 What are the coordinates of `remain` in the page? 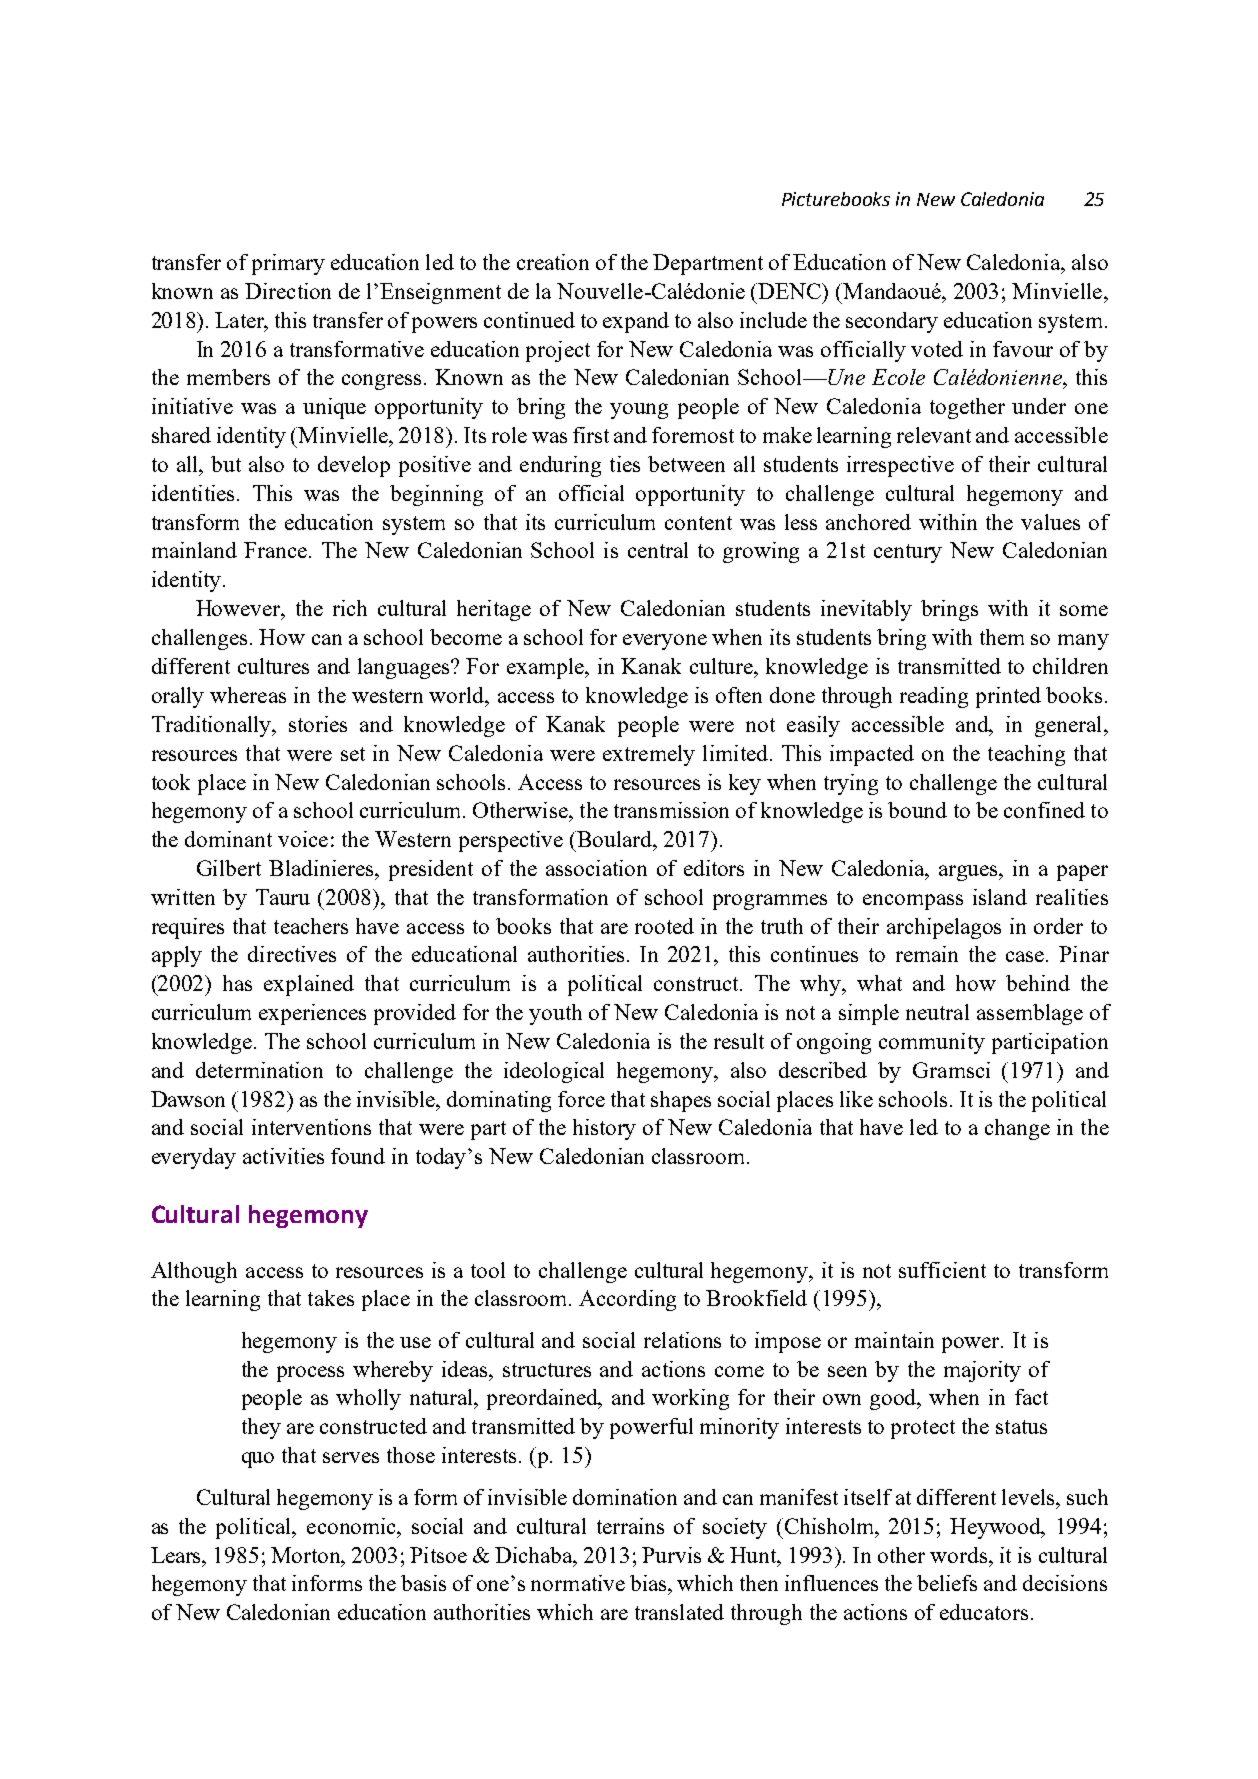 It's located at (927, 954).
